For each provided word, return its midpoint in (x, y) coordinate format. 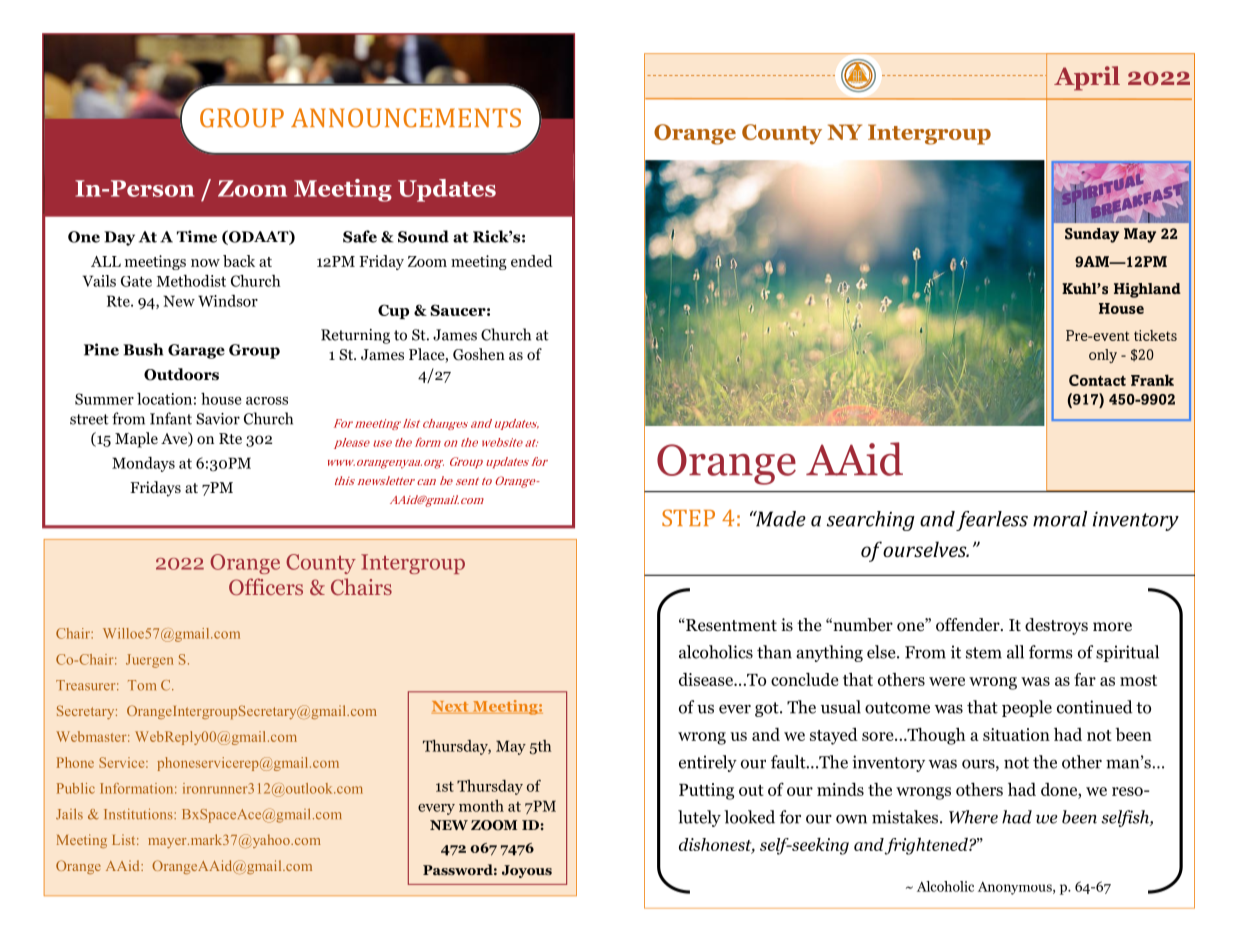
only (1103, 356)
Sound (423, 236)
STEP (688, 518)
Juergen (149, 661)
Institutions (139, 814)
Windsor (228, 301)
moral (1060, 519)
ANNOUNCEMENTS (406, 118)
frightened (927, 846)
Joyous (527, 871)
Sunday (1092, 235)
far (1085, 679)
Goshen (479, 354)
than (774, 652)
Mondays (143, 464)
